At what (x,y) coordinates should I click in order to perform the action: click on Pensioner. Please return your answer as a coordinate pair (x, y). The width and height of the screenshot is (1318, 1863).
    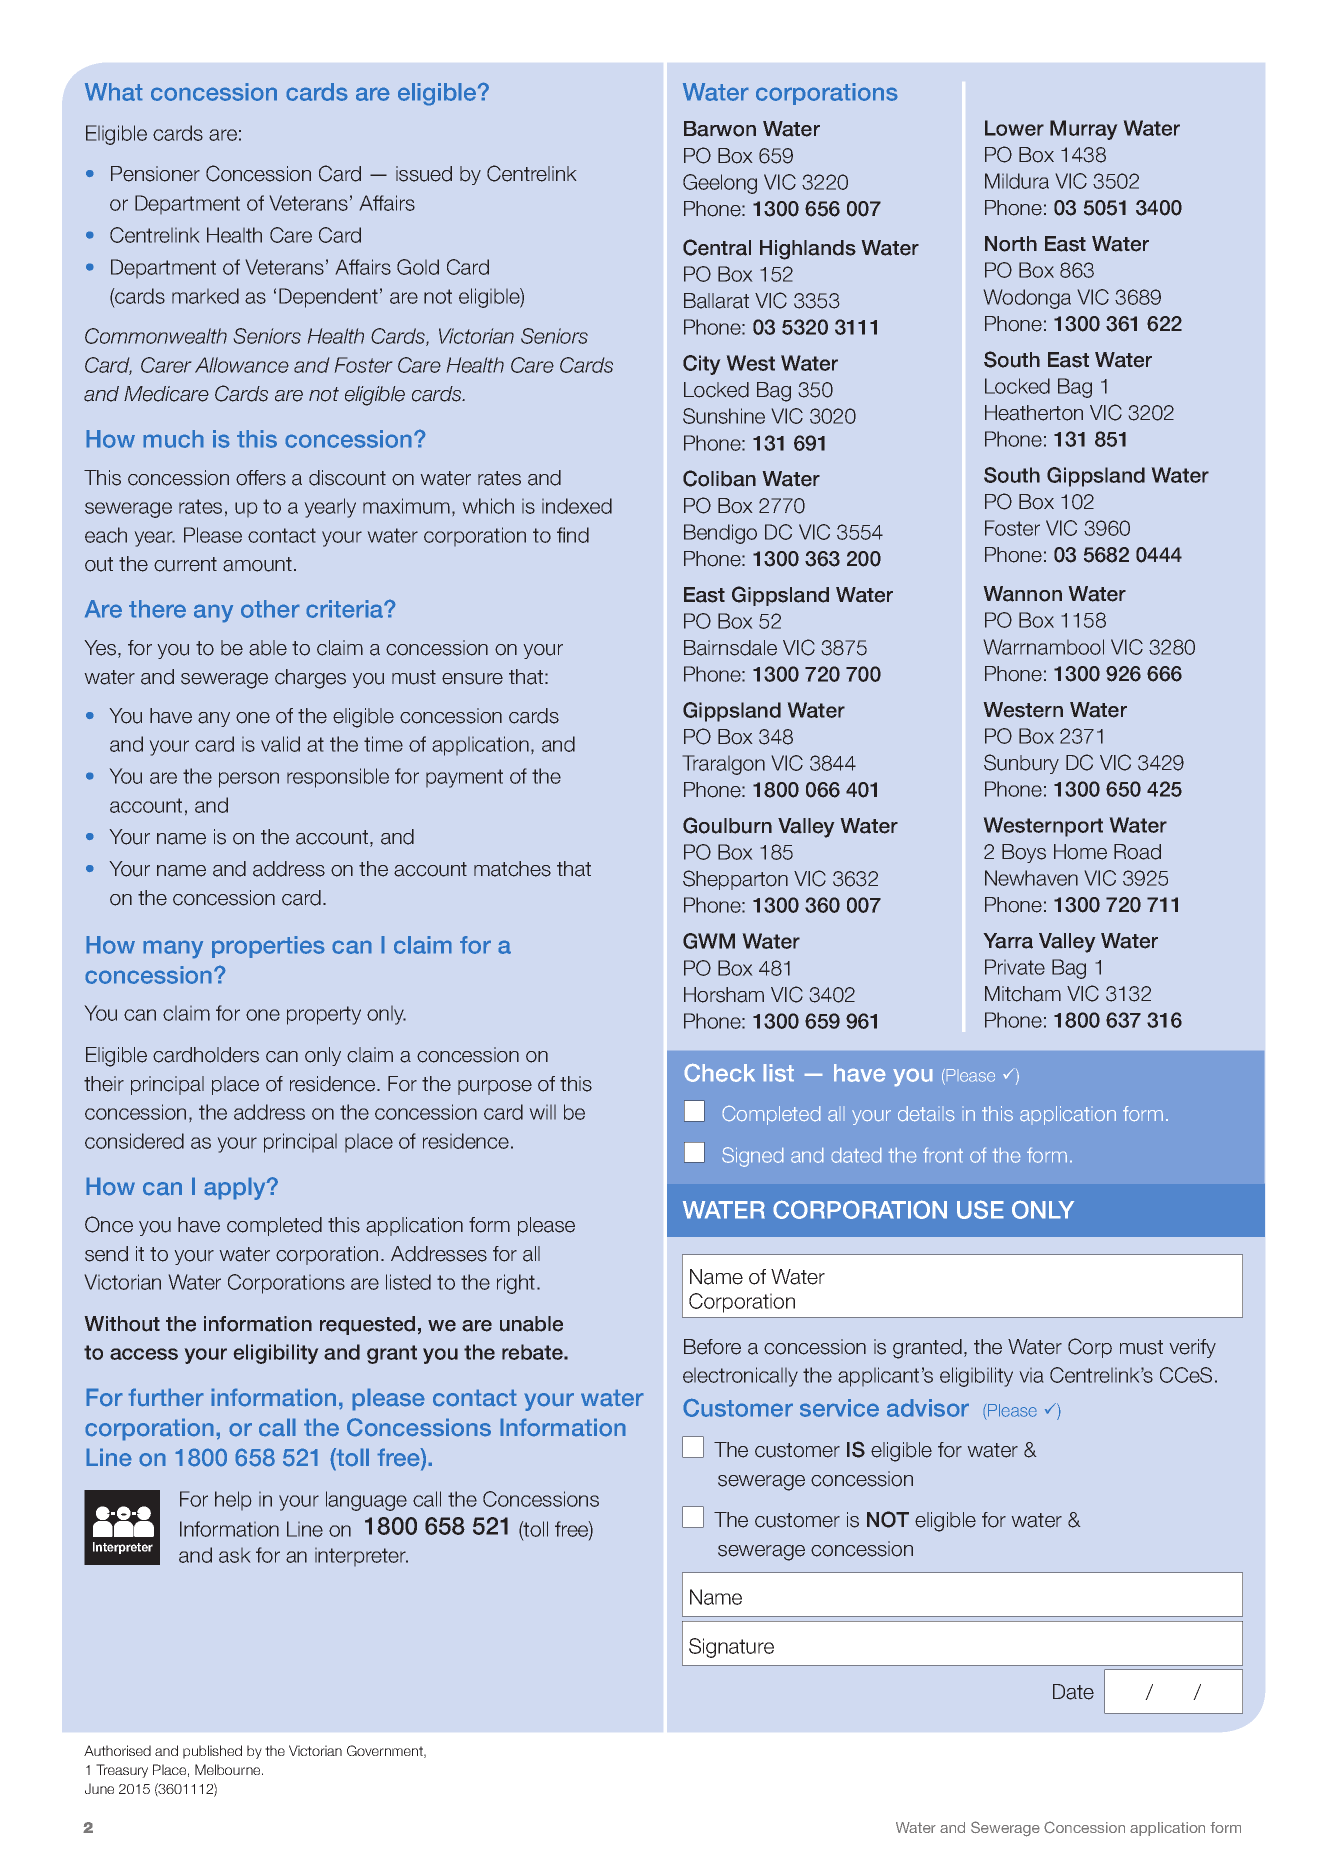
    Looking at the image, I should click on (155, 174).
